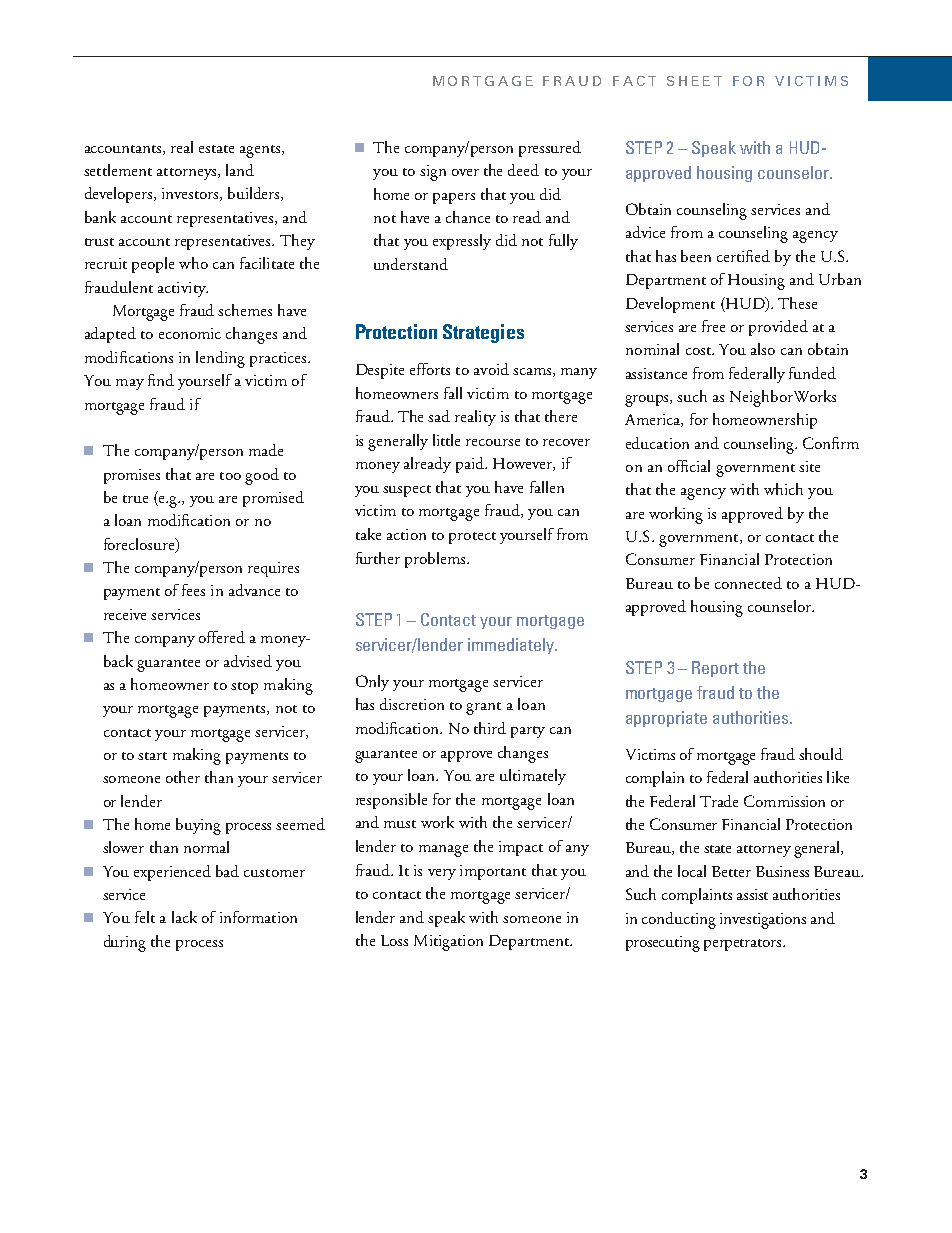  Describe the element at coordinates (448, 943) in the screenshot. I see `Mitigation` at that location.
